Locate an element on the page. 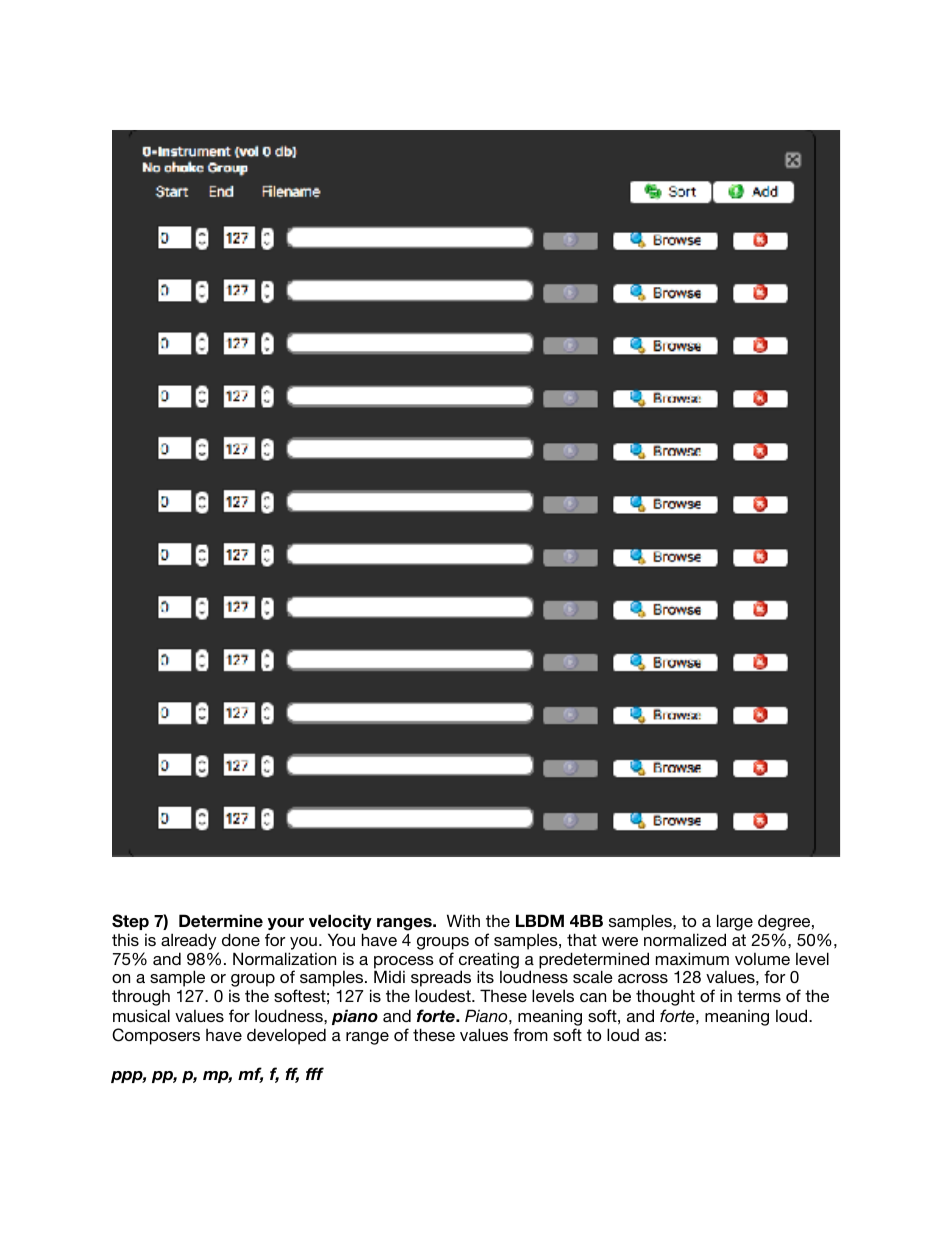  from is located at coordinates (530, 1034).
